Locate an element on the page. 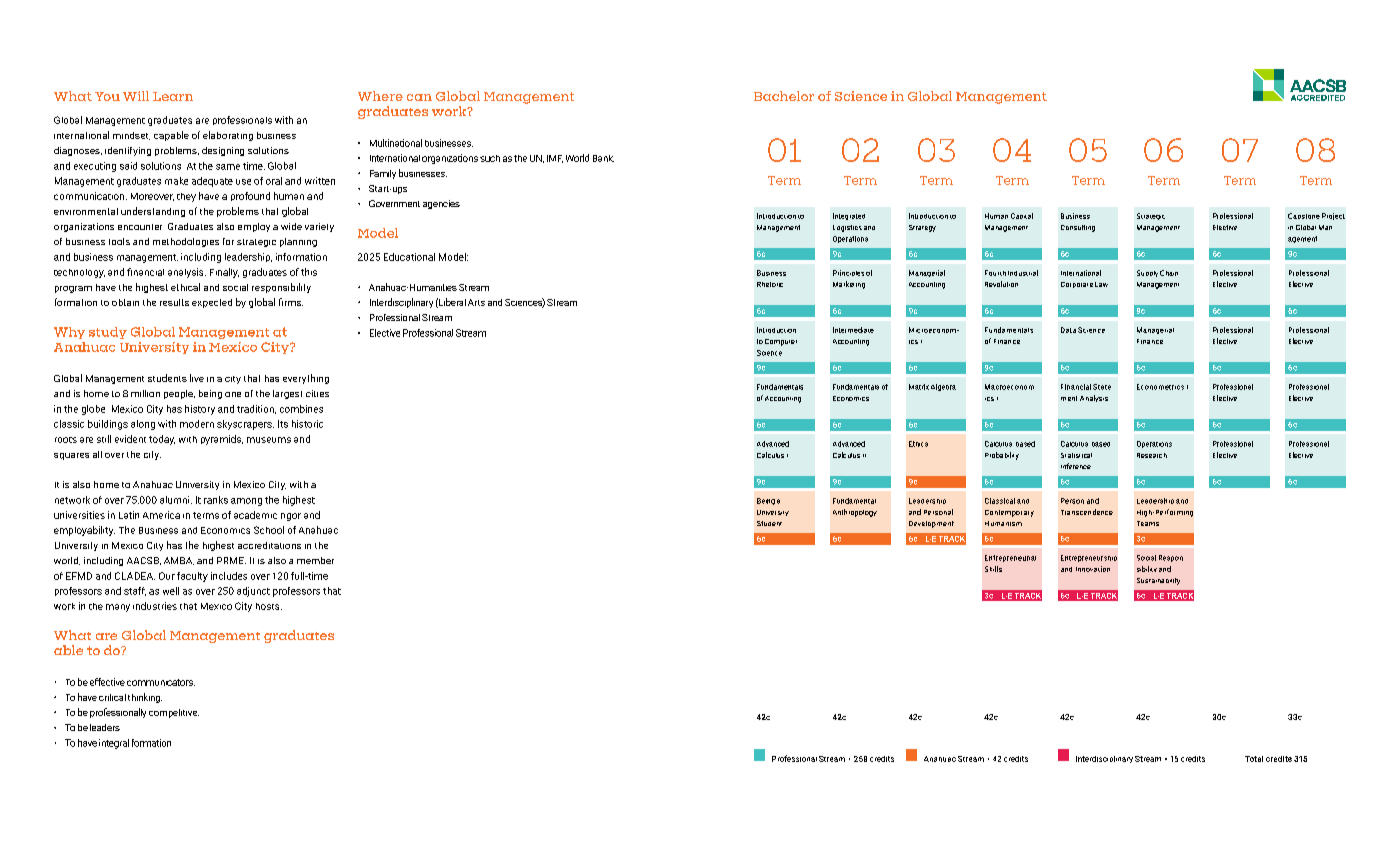 This image has width=1400, height=843. elaborating is located at coordinates (228, 136).
